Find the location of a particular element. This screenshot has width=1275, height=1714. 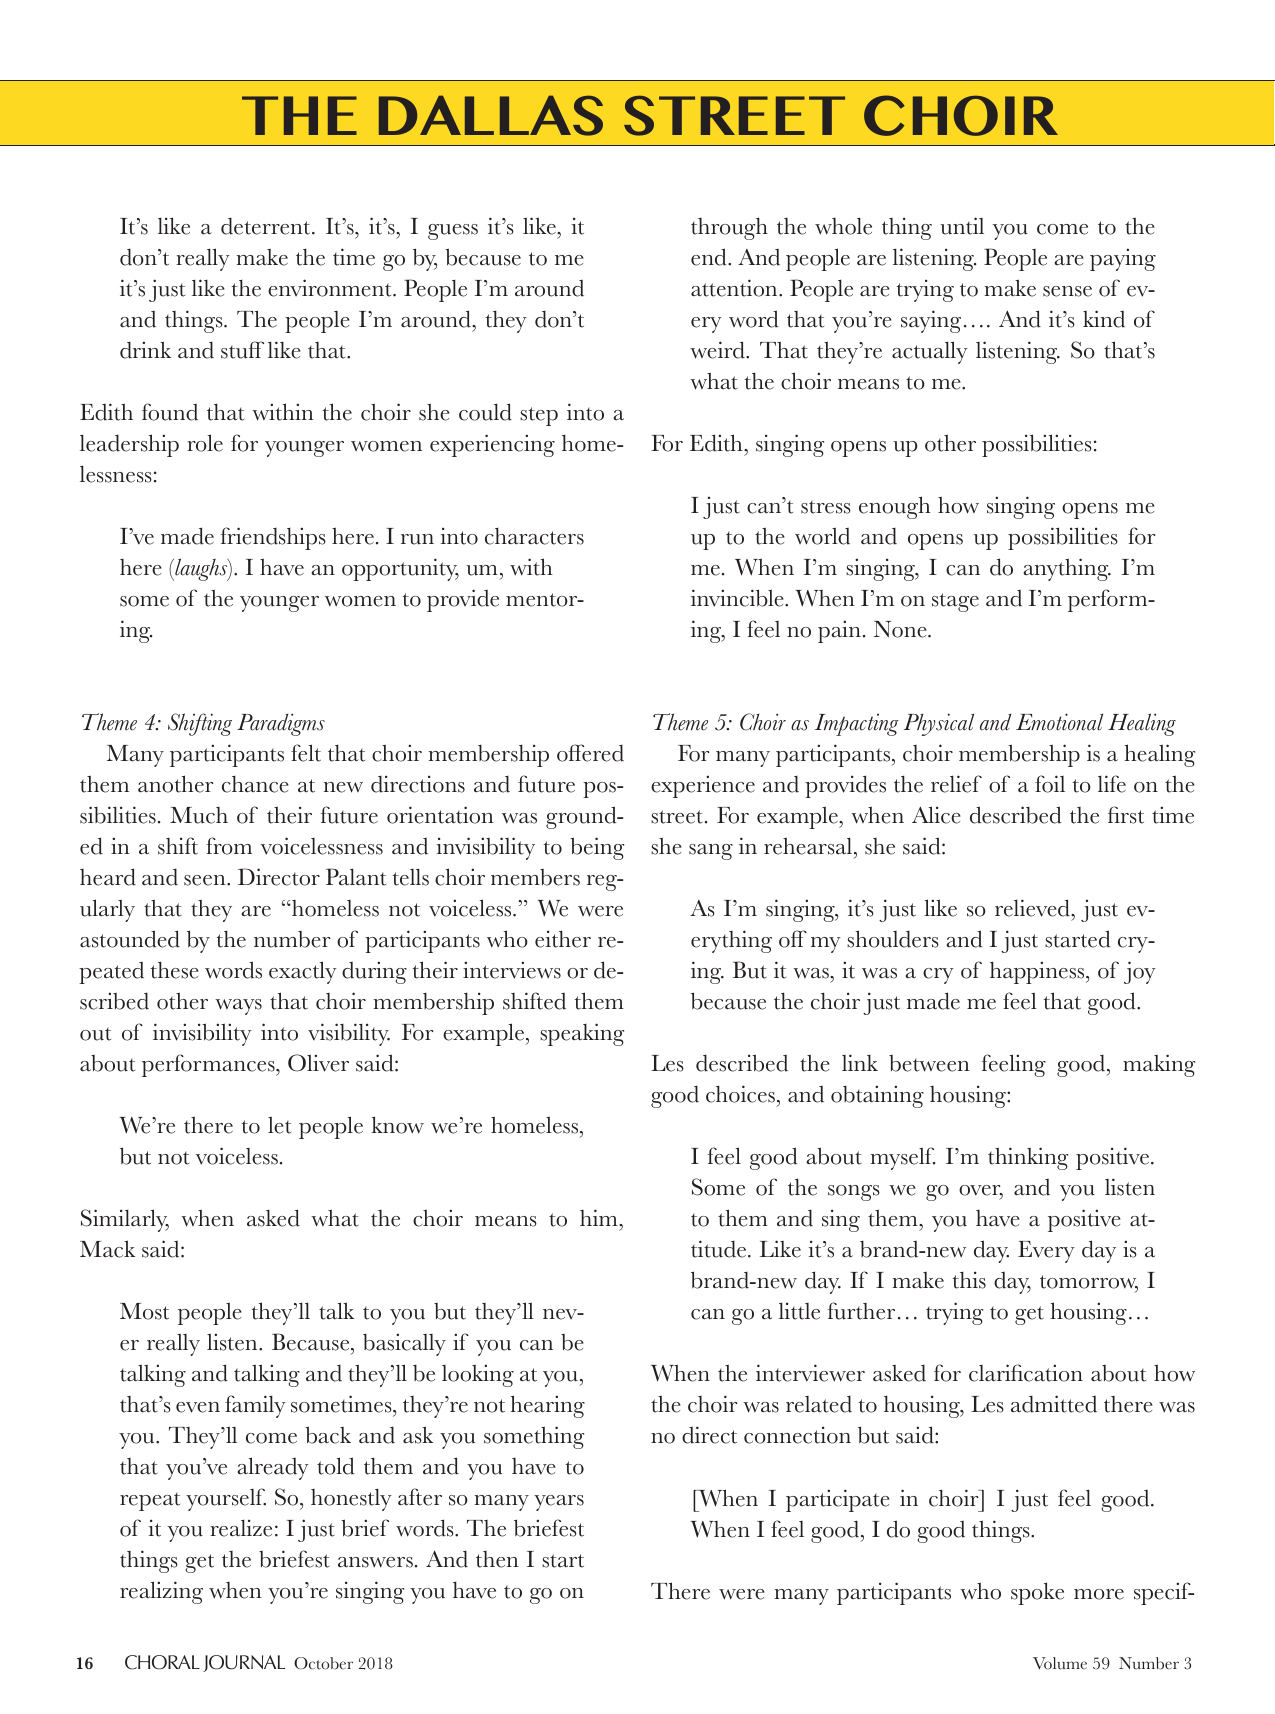

sense is located at coordinates (1067, 291).
